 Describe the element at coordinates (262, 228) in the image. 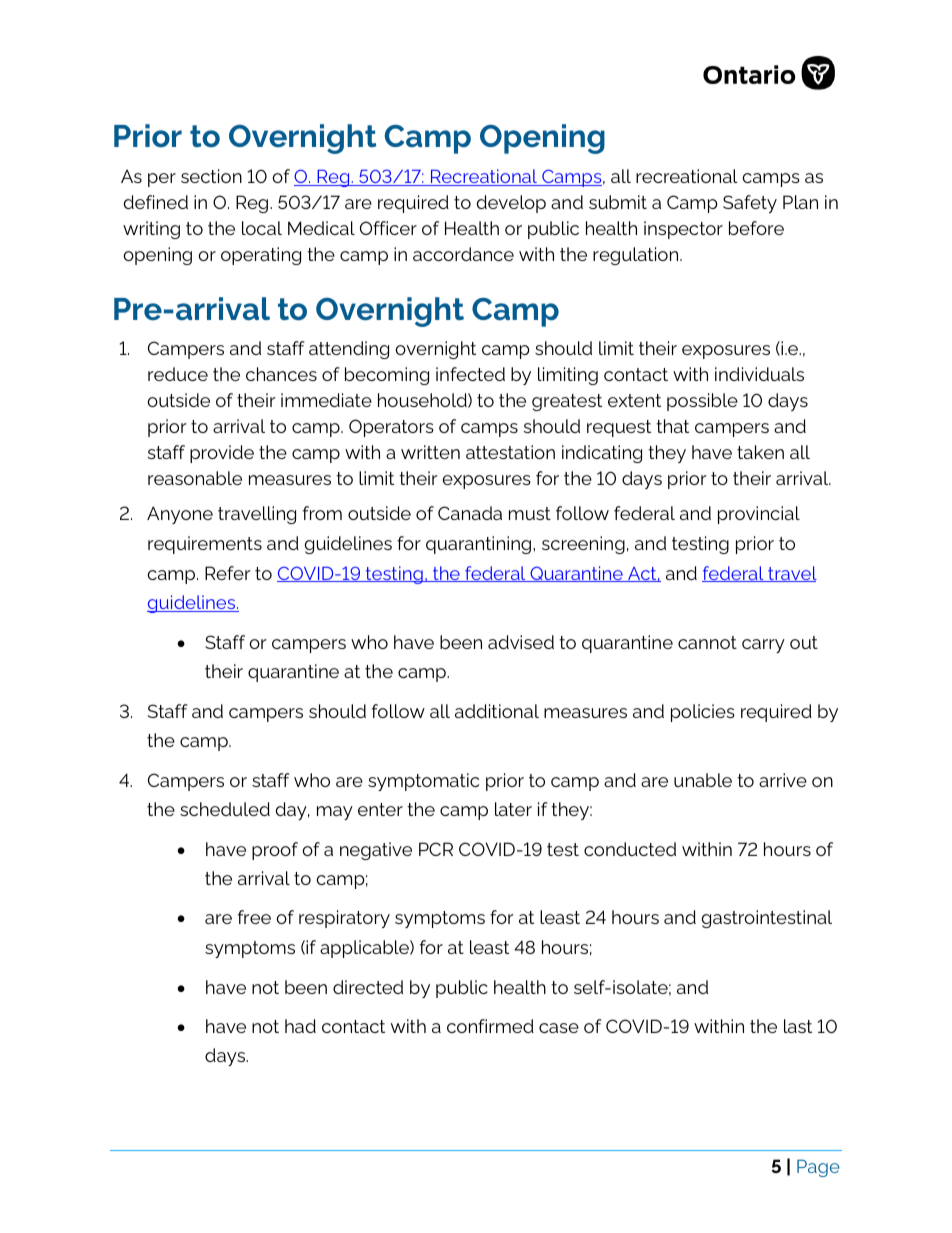

I see `local` at that location.
